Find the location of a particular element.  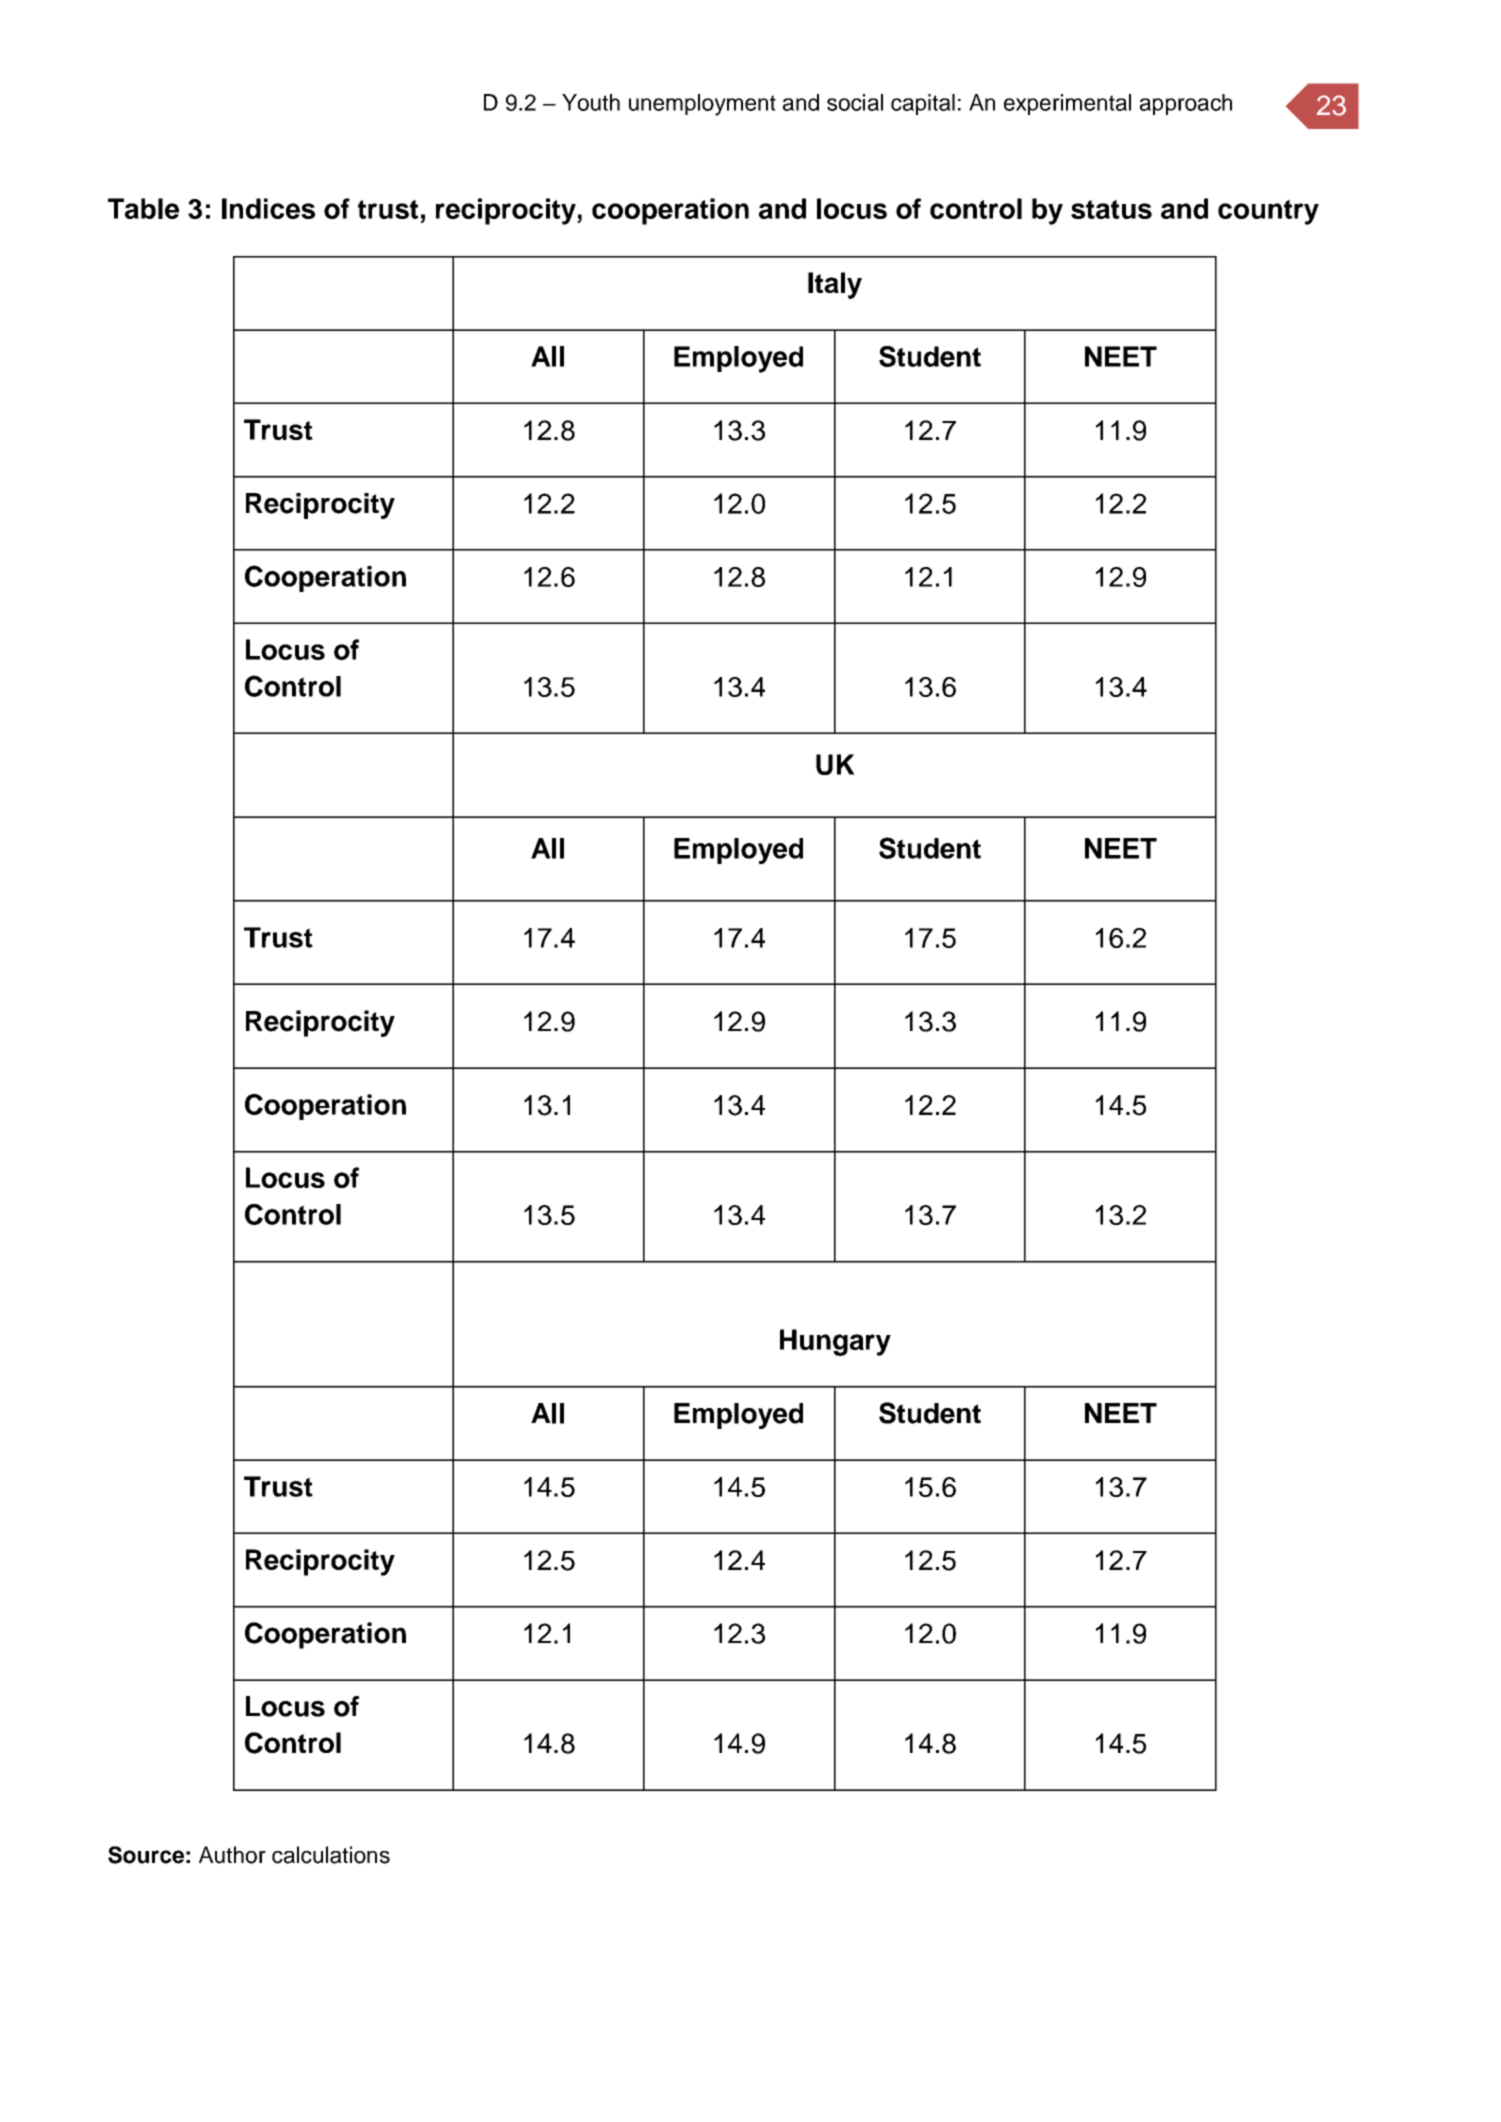

Table is located at coordinates (143, 208).
